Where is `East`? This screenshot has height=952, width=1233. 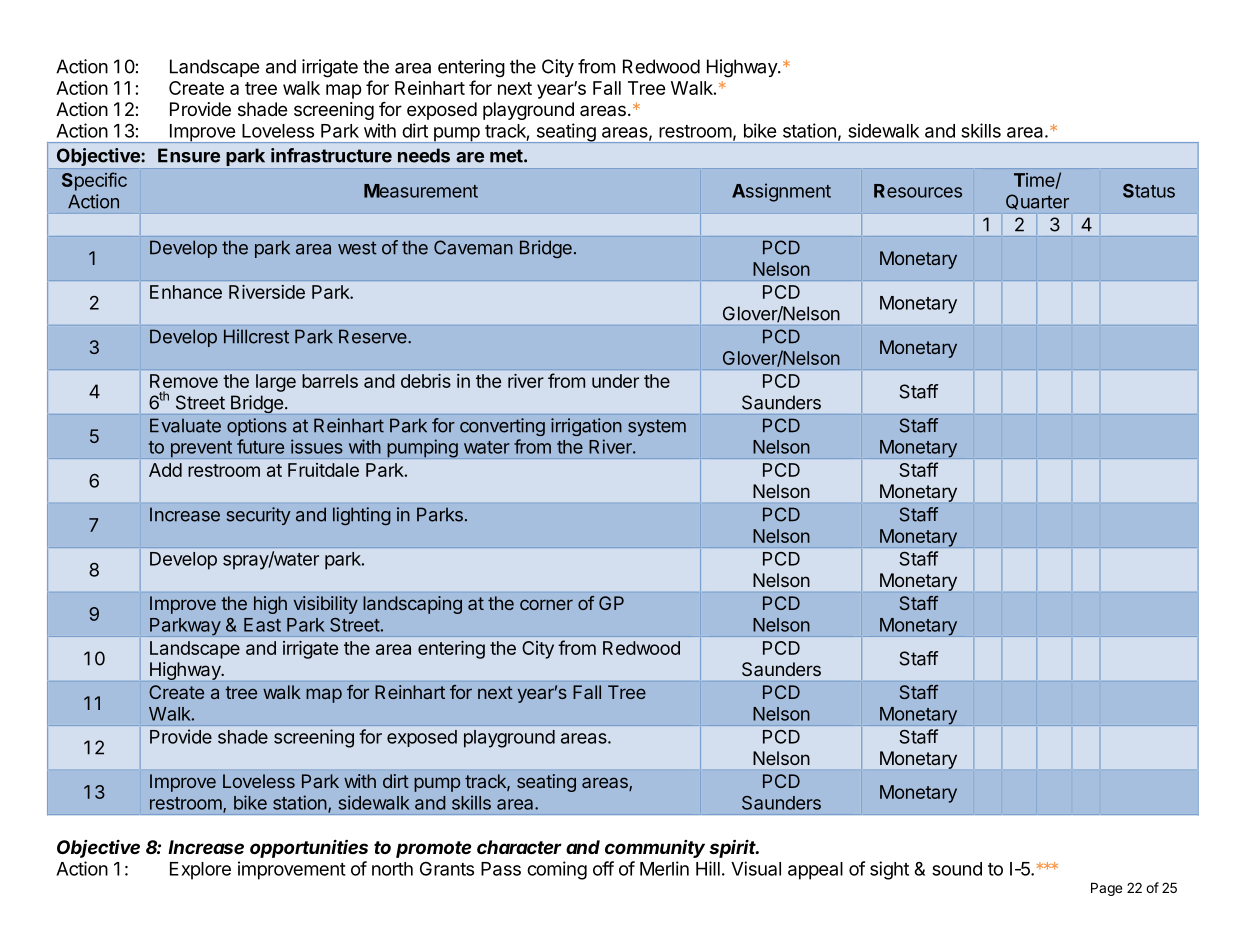 East is located at coordinates (262, 625).
